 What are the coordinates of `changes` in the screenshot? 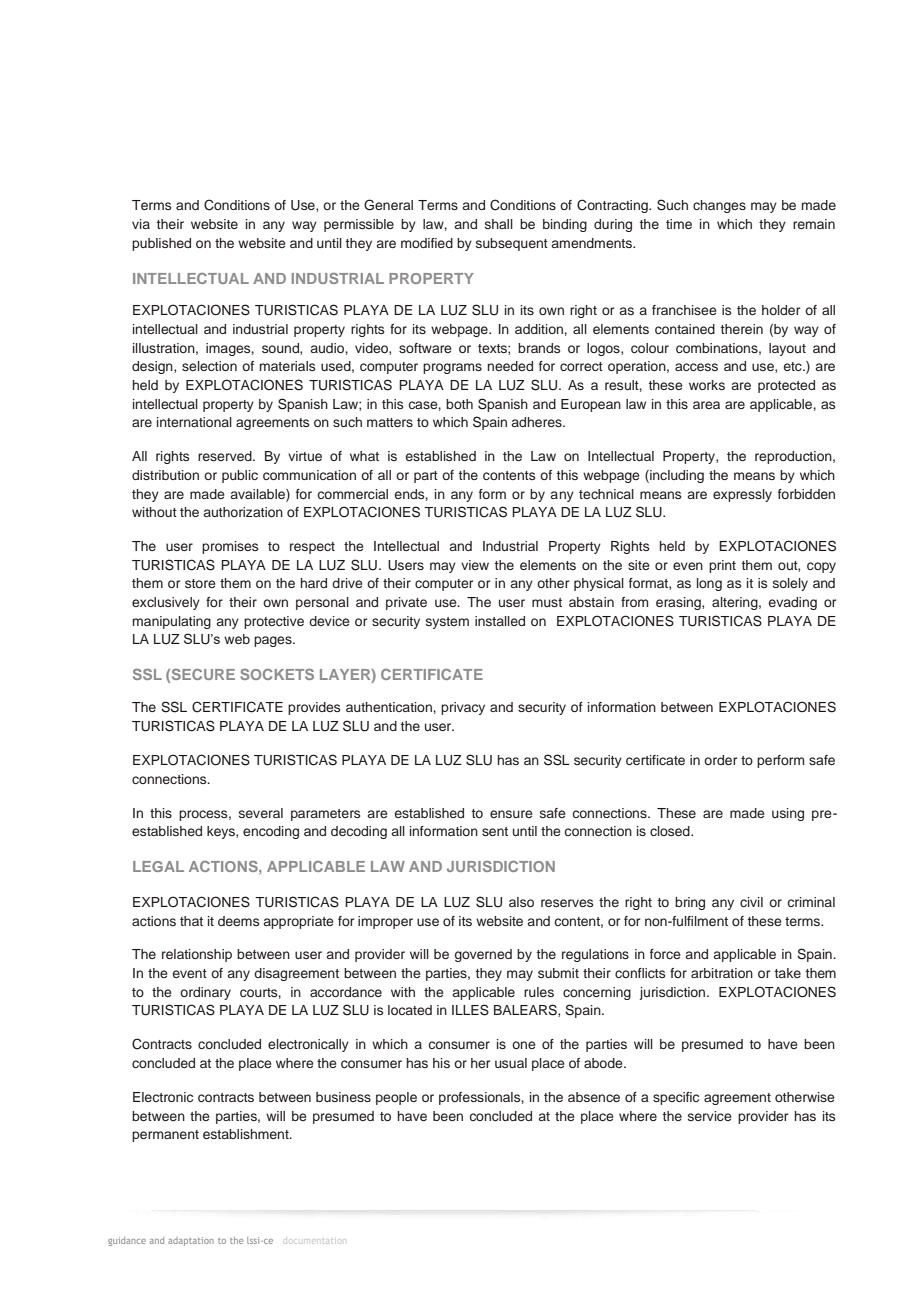 It's located at (719, 206).
